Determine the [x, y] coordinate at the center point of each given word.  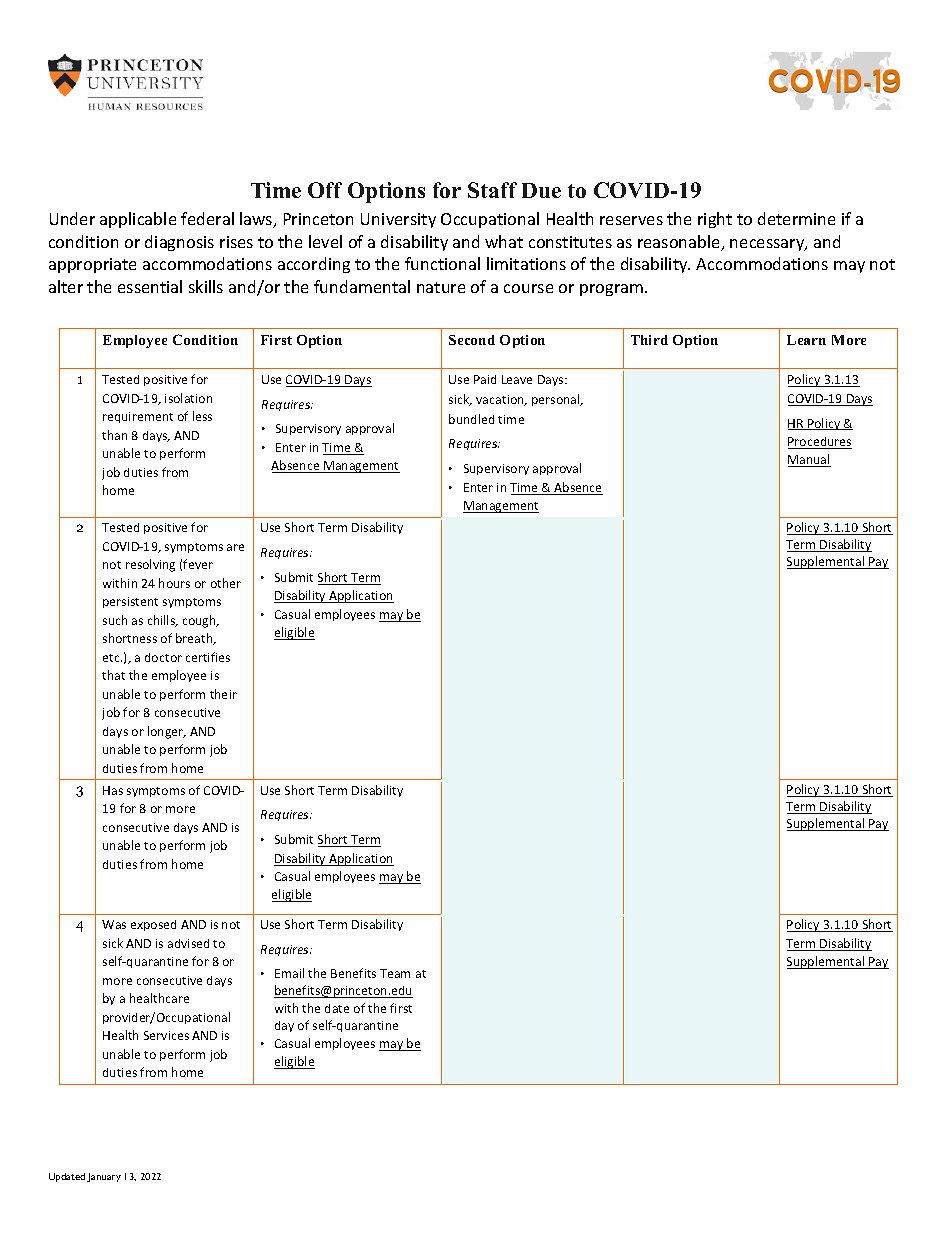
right [715, 220]
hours [174, 583]
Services [166, 1035]
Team [395, 973]
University [398, 220]
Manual [809, 460]
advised [188, 943]
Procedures [820, 443]
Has [113, 790]
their [223, 694]
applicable [138, 220]
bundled [471, 419]
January [104, 1177]
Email [289, 973]
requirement [138, 417]
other [226, 583]
